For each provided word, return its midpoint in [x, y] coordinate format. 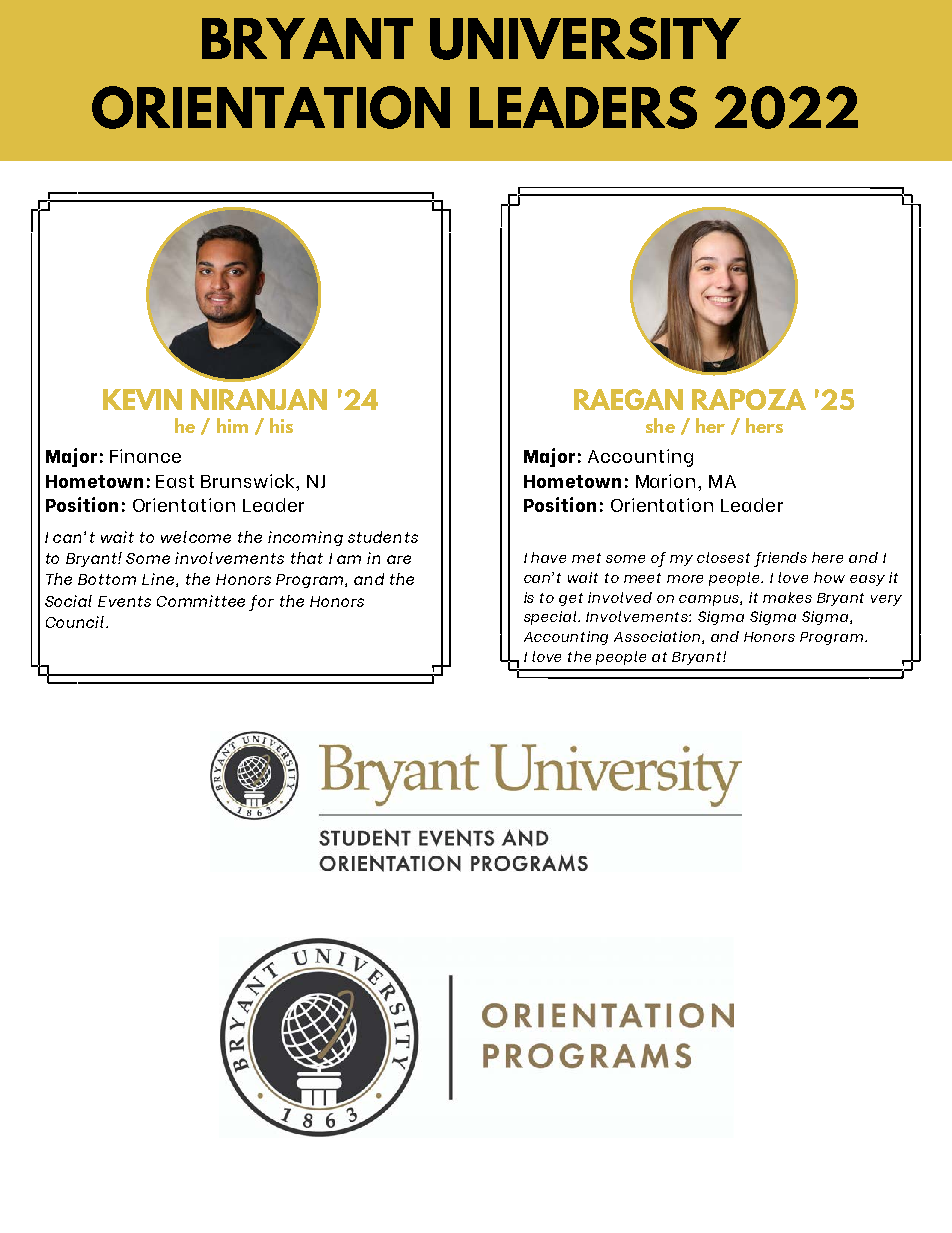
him [232, 425]
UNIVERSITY [585, 38]
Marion [667, 481]
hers [764, 425]
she [660, 425]
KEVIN [142, 399]
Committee [201, 601]
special [551, 618]
